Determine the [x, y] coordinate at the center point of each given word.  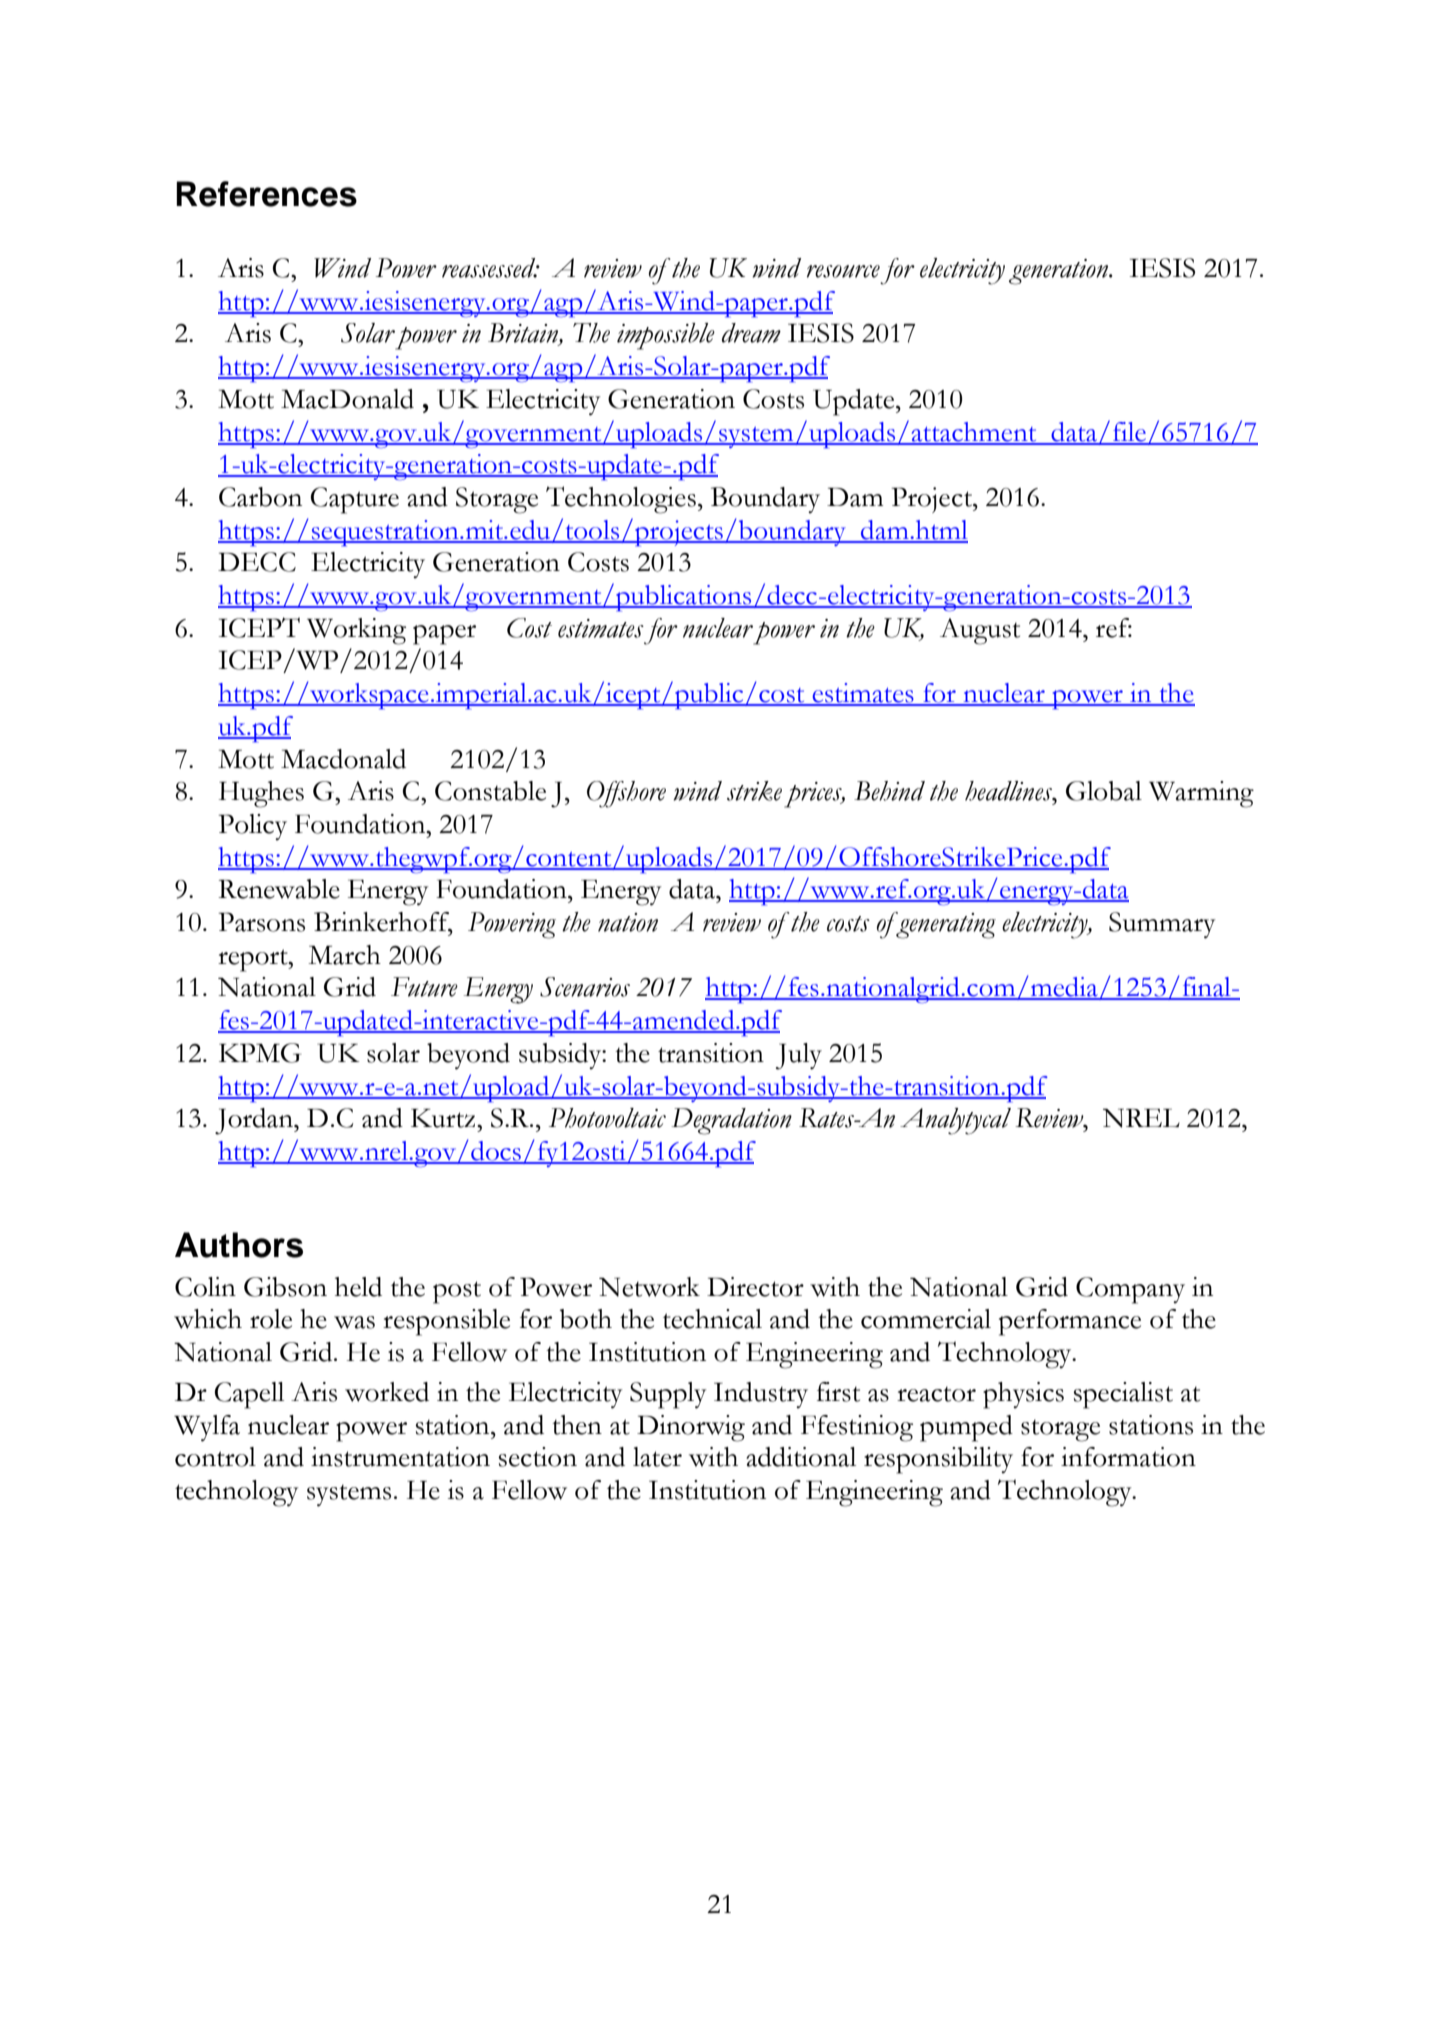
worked [387, 1392]
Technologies [621, 500]
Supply [668, 1395]
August [980, 631]
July [799, 1056]
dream [751, 333]
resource [843, 271]
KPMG [260, 1053]
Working [356, 631]
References [266, 194]
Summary [1162, 925]
